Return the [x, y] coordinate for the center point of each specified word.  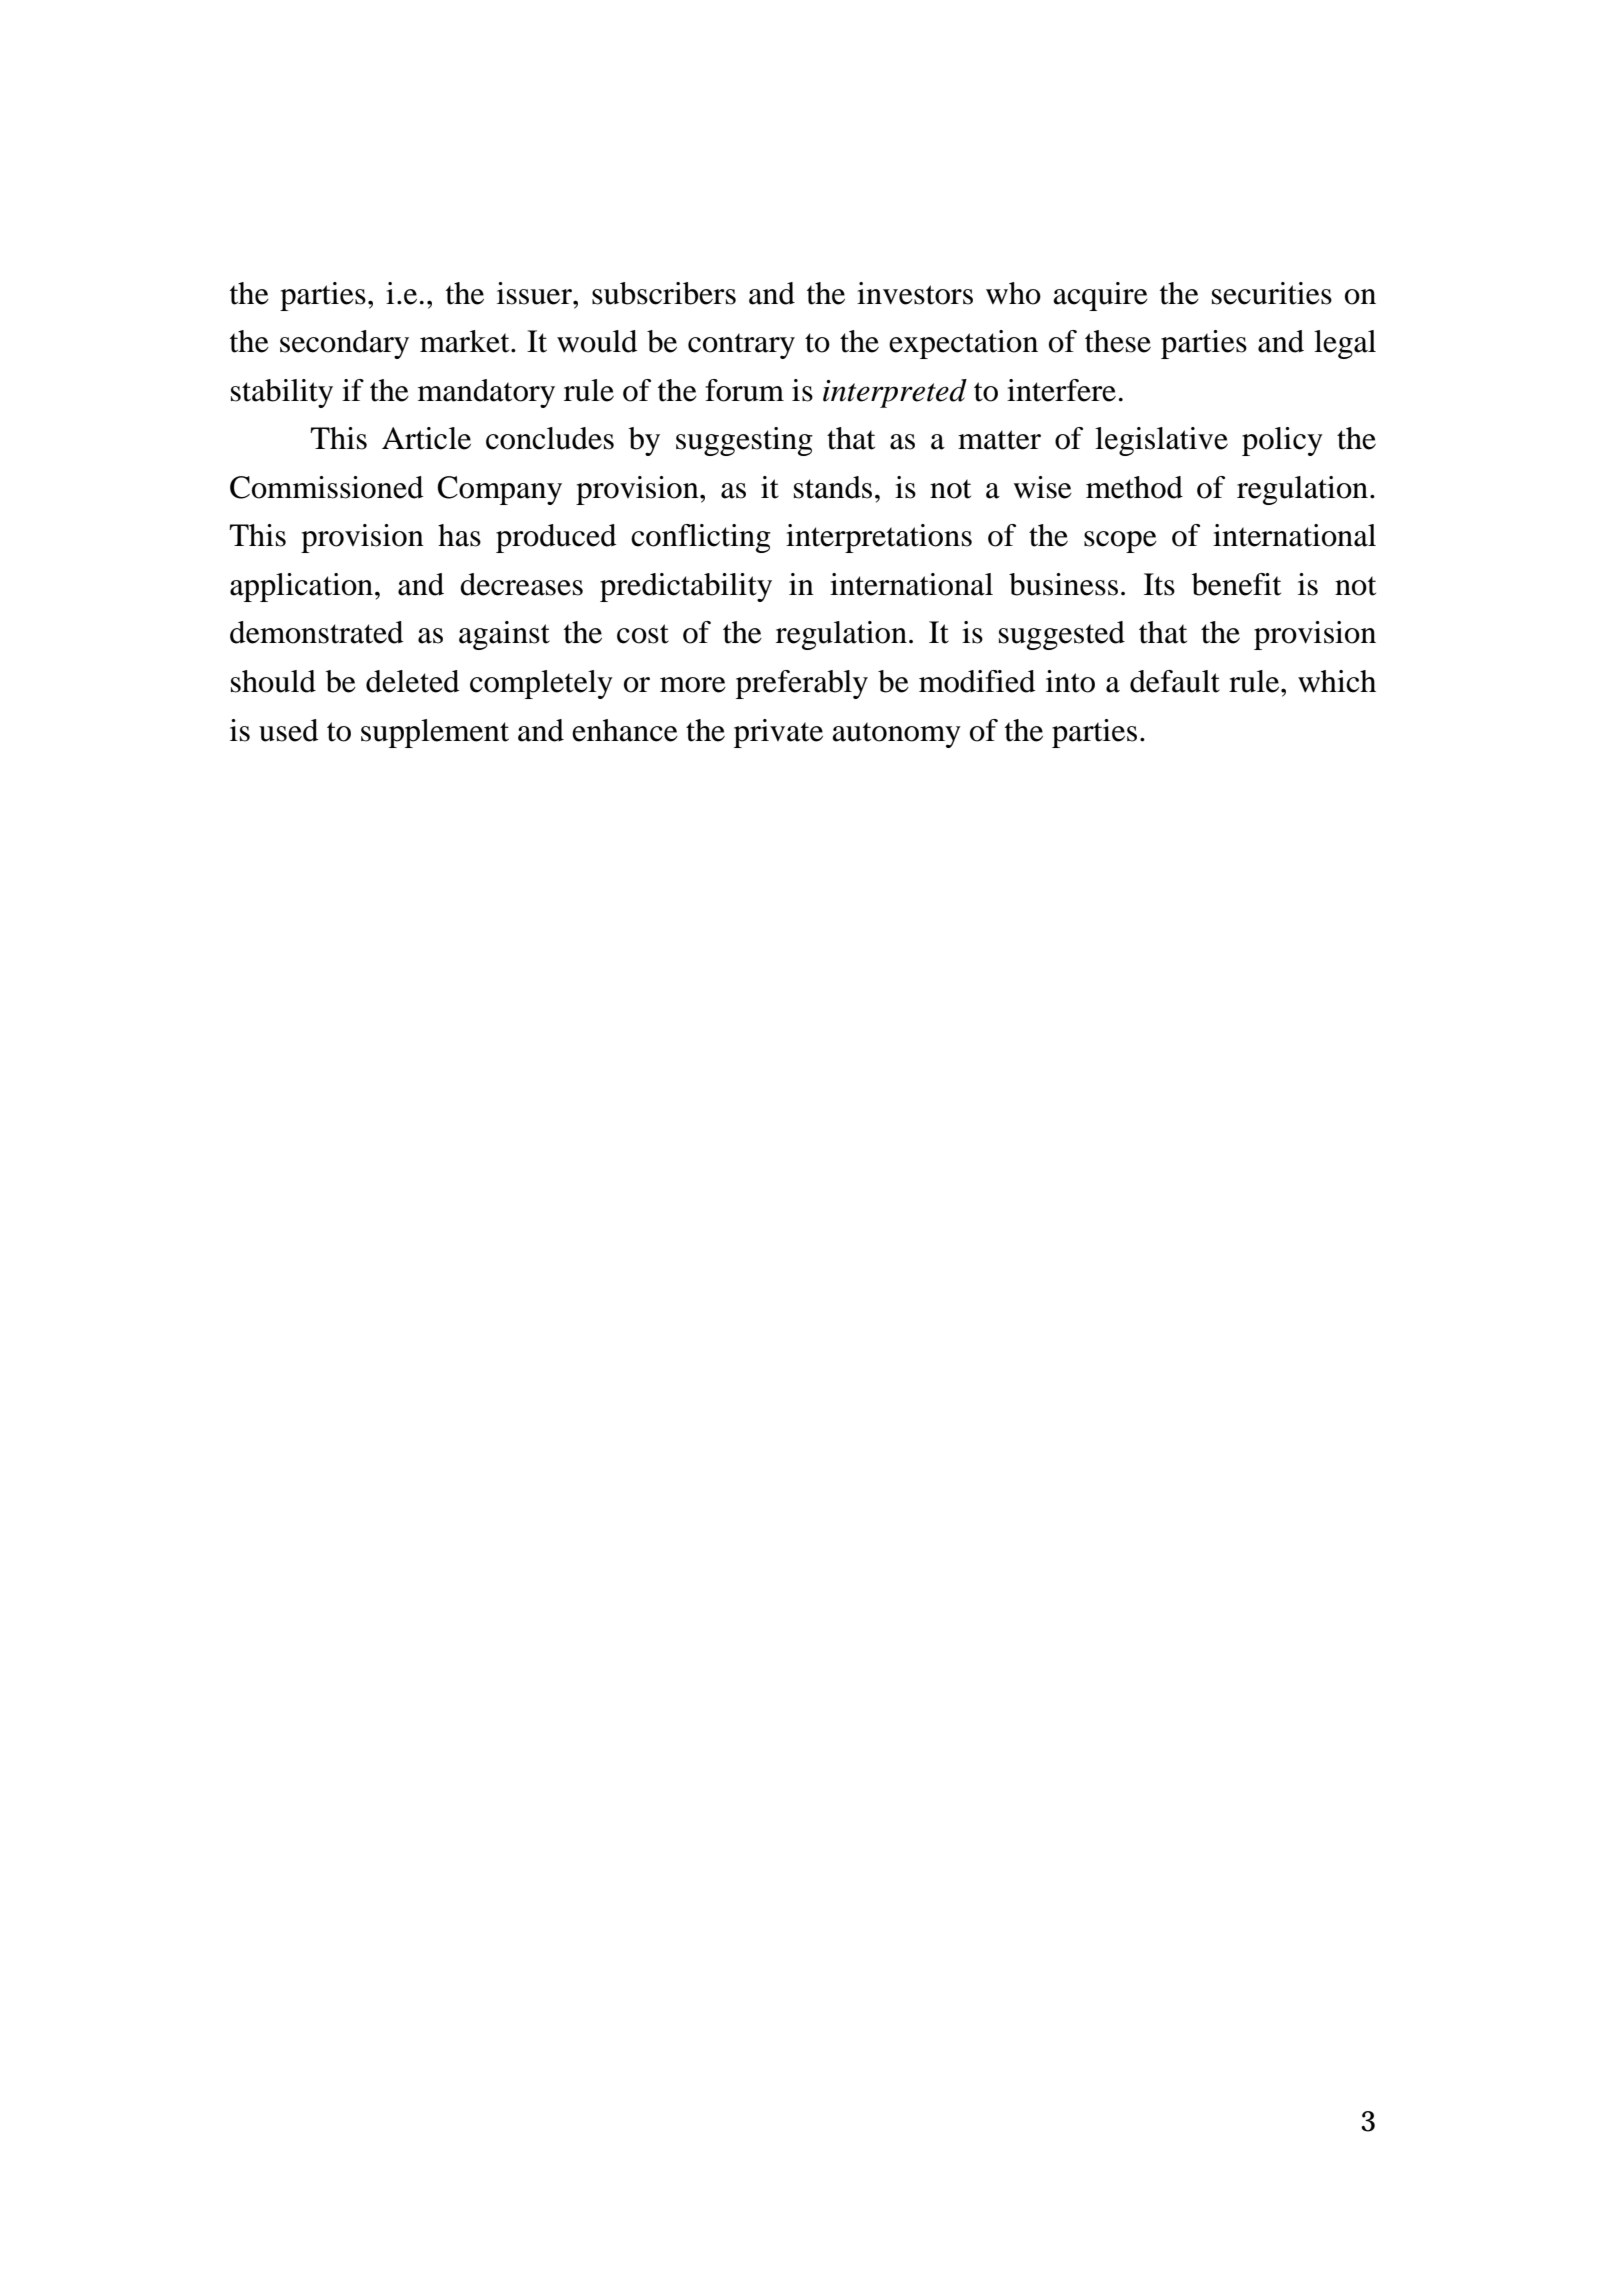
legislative [1161, 441]
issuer [535, 293]
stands [833, 487]
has [459, 535]
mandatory [486, 393]
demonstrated [316, 632]
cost [643, 634]
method [1134, 487]
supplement [435, 733]
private [778, 733]
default [1175, 681]
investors [915, 293]
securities [1272, 293]
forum [744, 390]
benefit [1236, 584]
